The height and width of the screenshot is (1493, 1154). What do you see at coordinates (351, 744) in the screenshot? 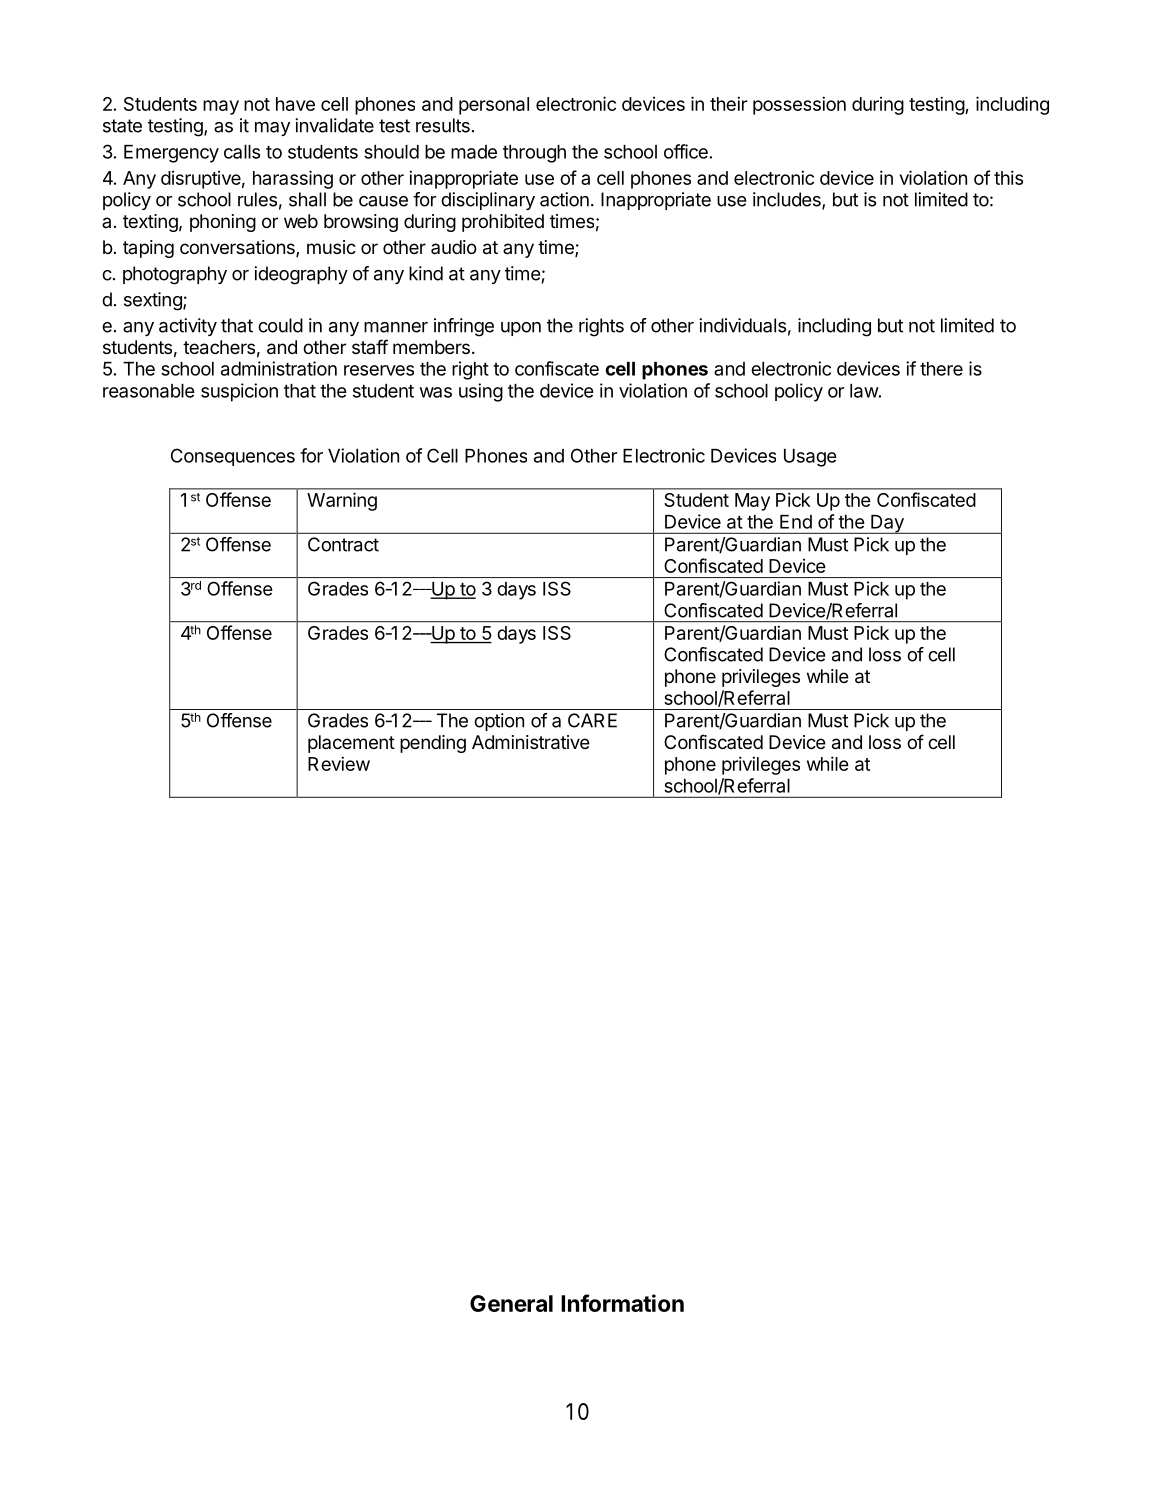
I see `placement` at bounding box center [351, 744].
